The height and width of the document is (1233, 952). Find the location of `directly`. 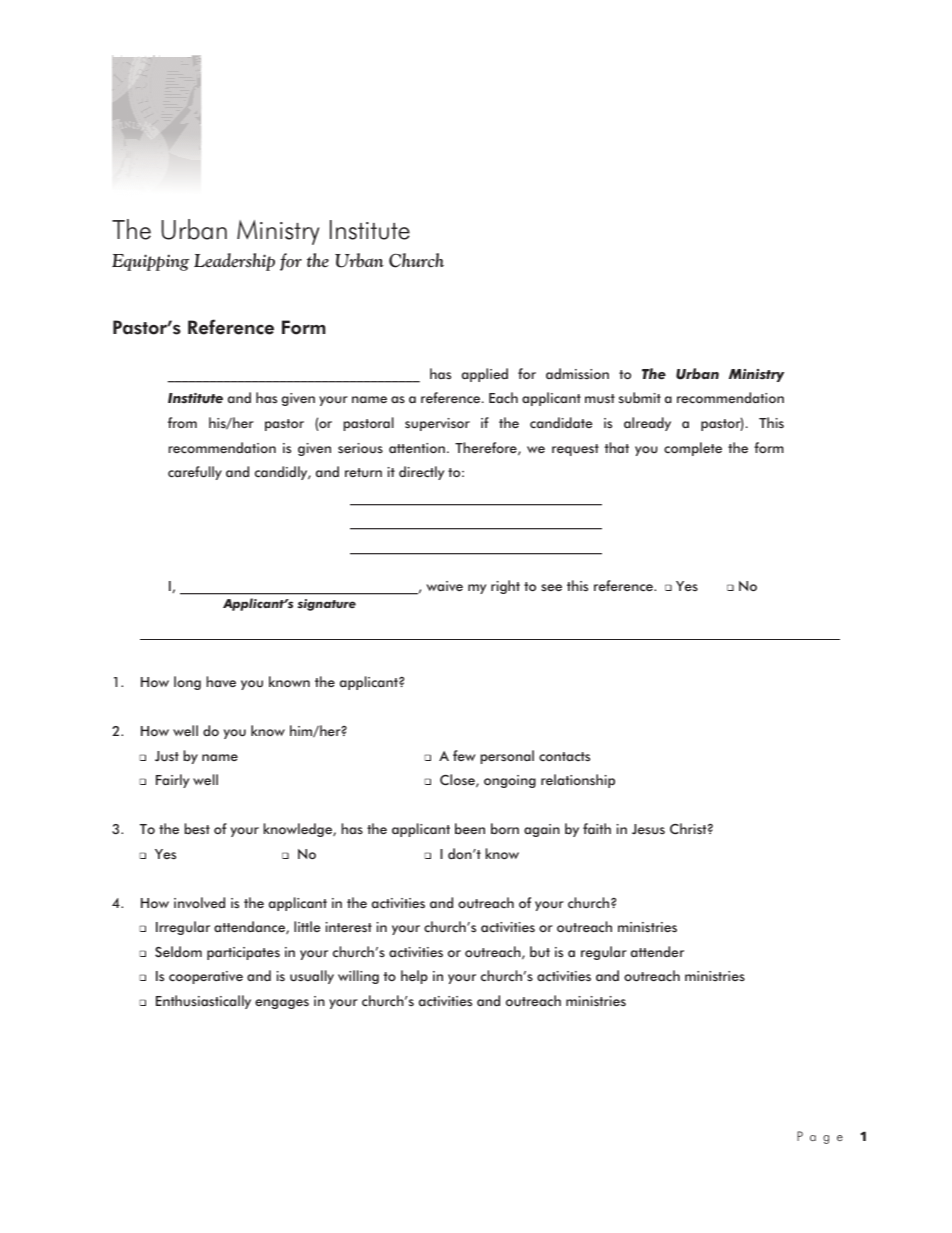

directly is located at coordinates (421, 473).
